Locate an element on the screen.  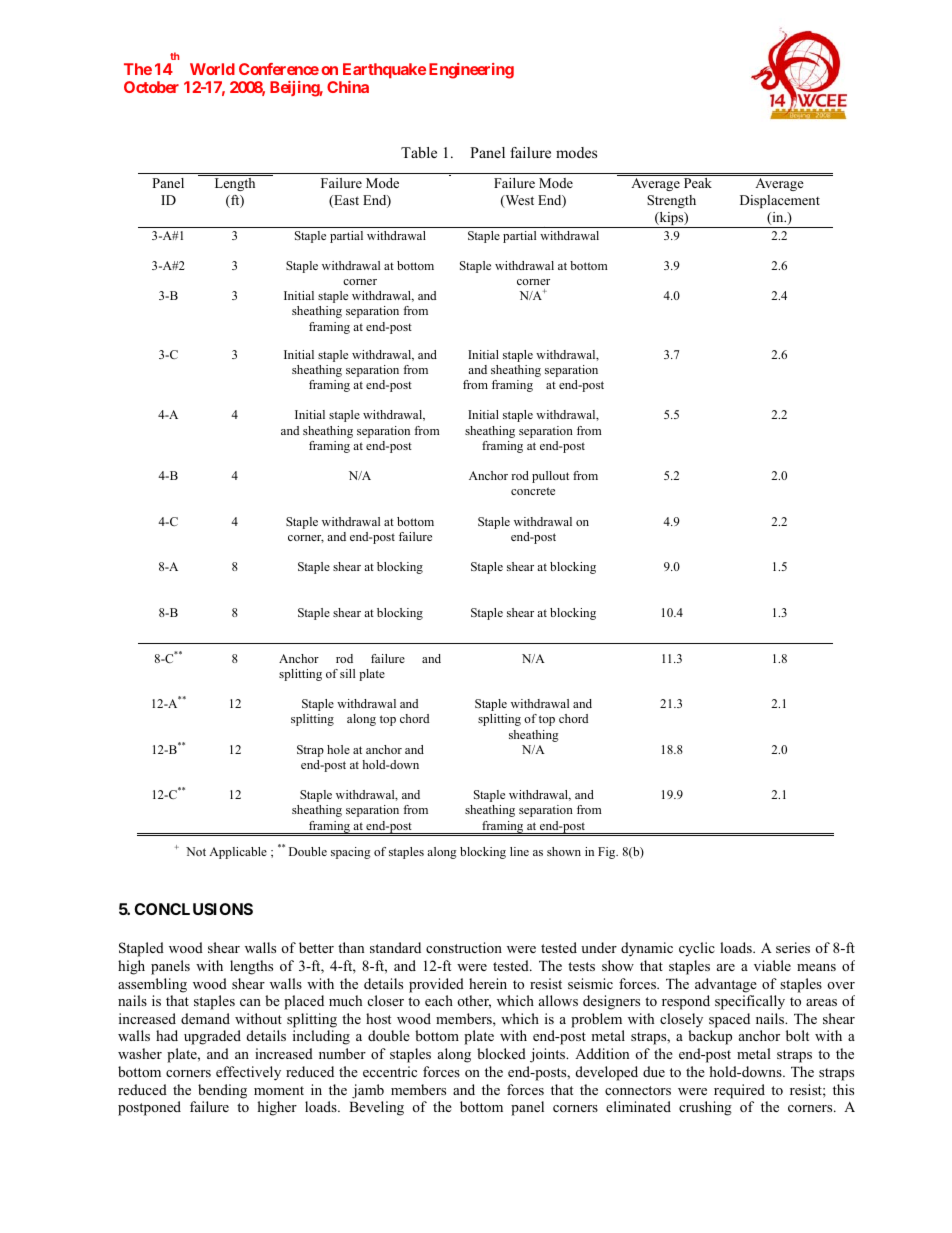
concrete is located at coordinates (533, 491).
